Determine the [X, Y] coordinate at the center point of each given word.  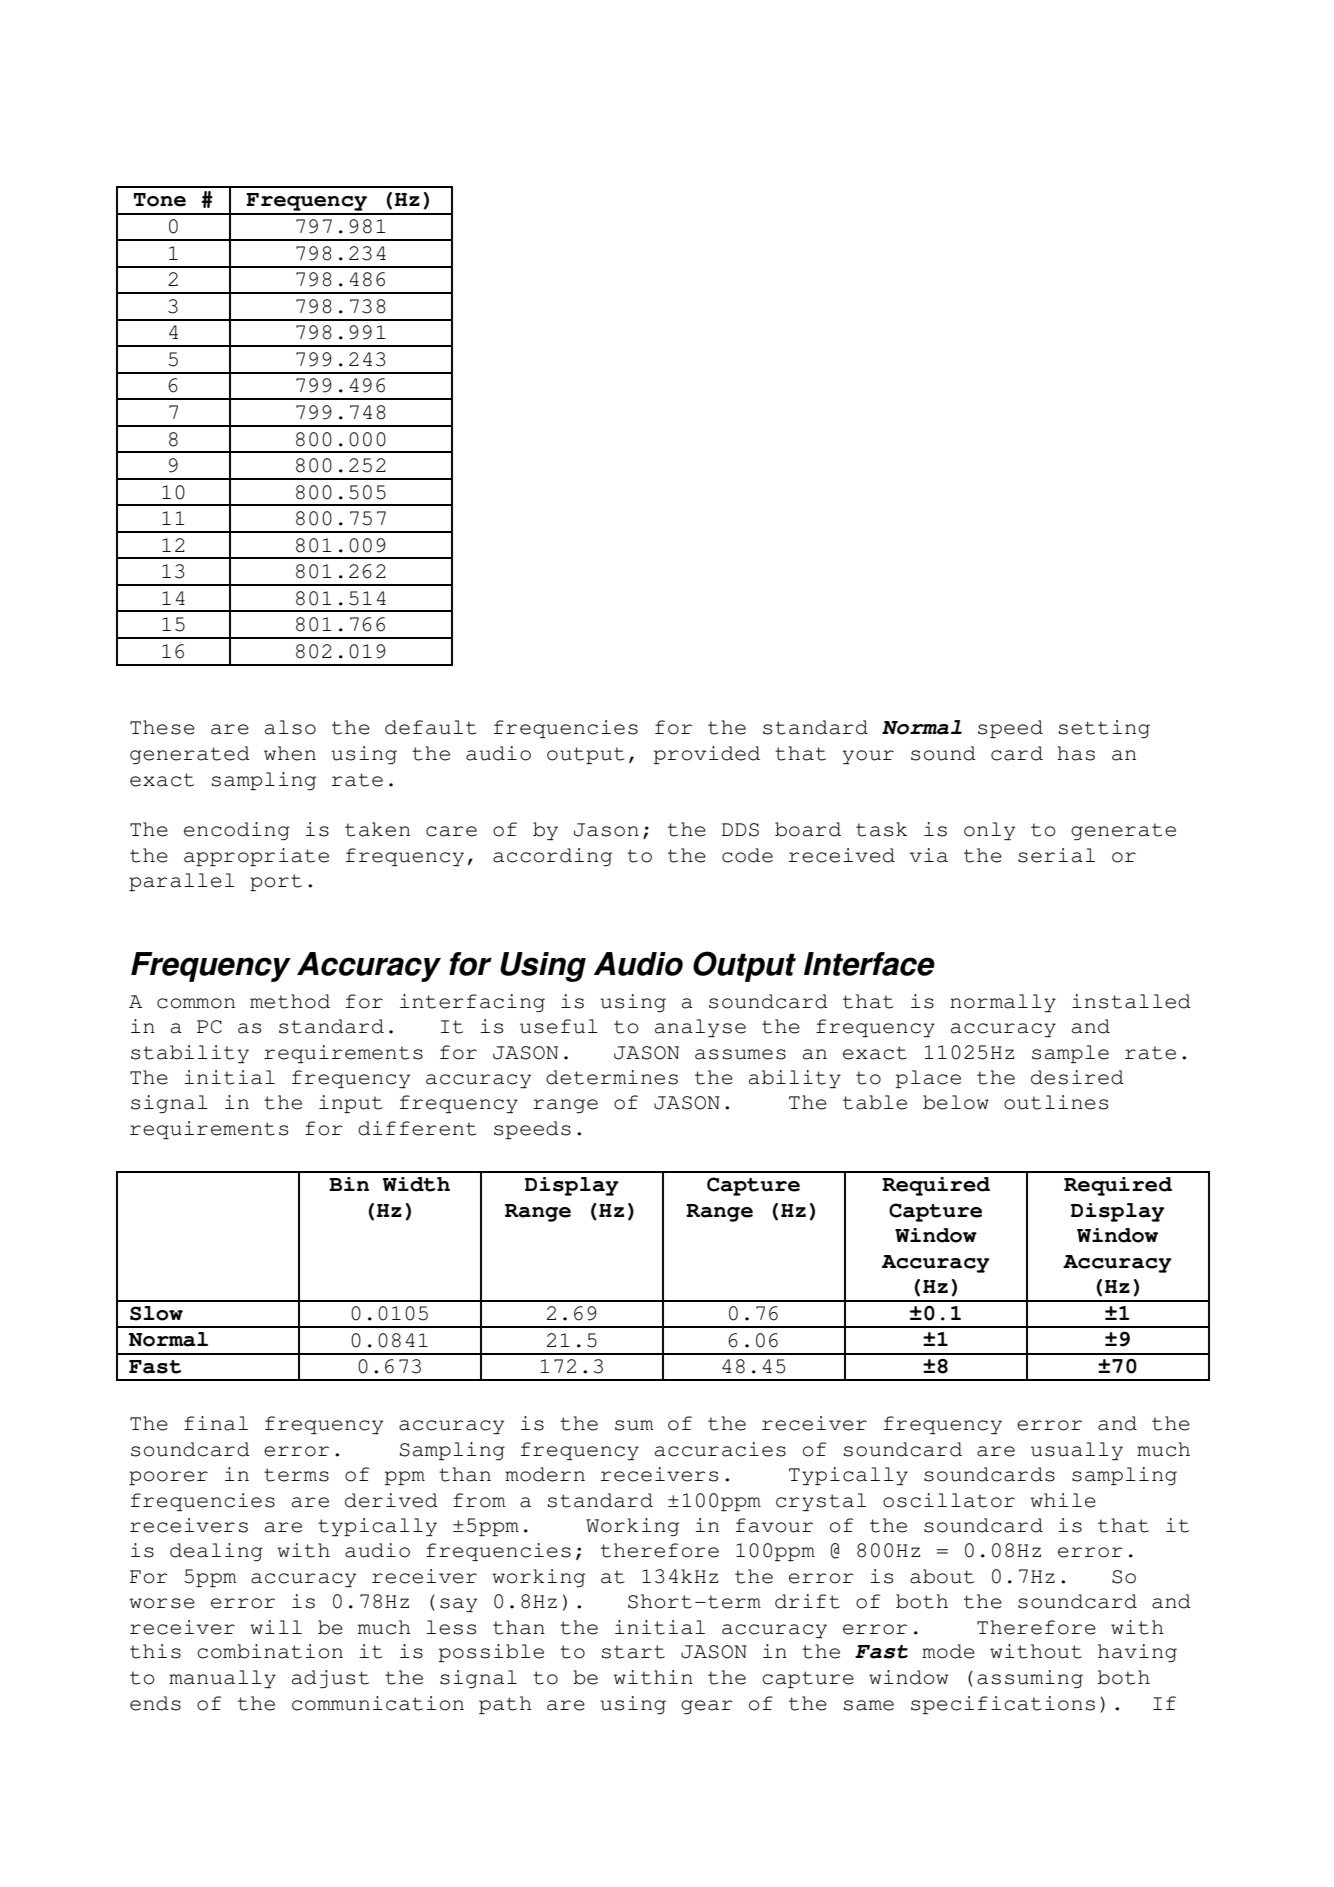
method [290, 1001]
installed [1131, 1001]
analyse [700, 1028]
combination [270, 1651]
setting [1104, 729]
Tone [160, 200]
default [430, 727]
